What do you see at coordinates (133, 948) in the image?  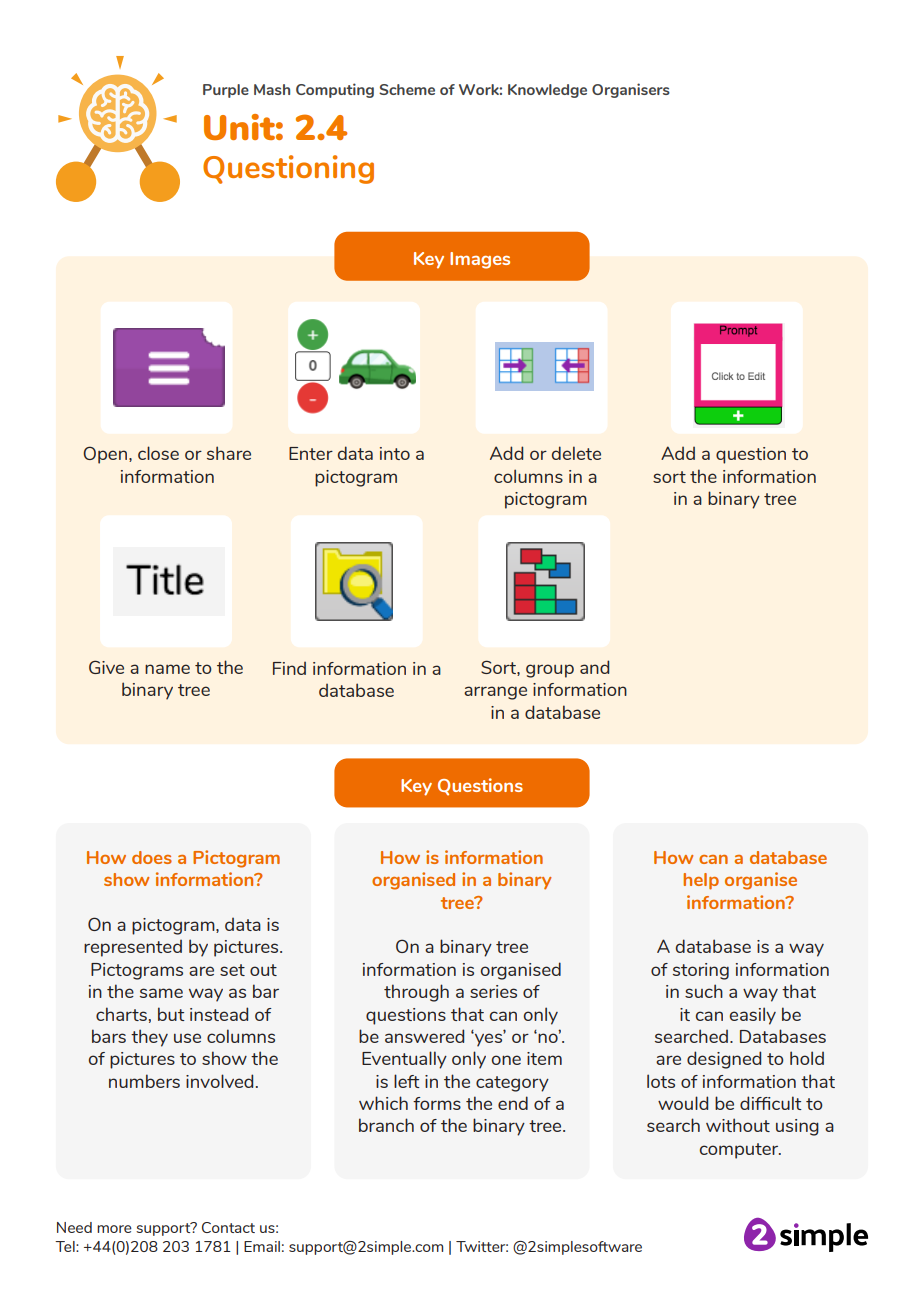 I see `represented` at bounding box center [133, 948].
